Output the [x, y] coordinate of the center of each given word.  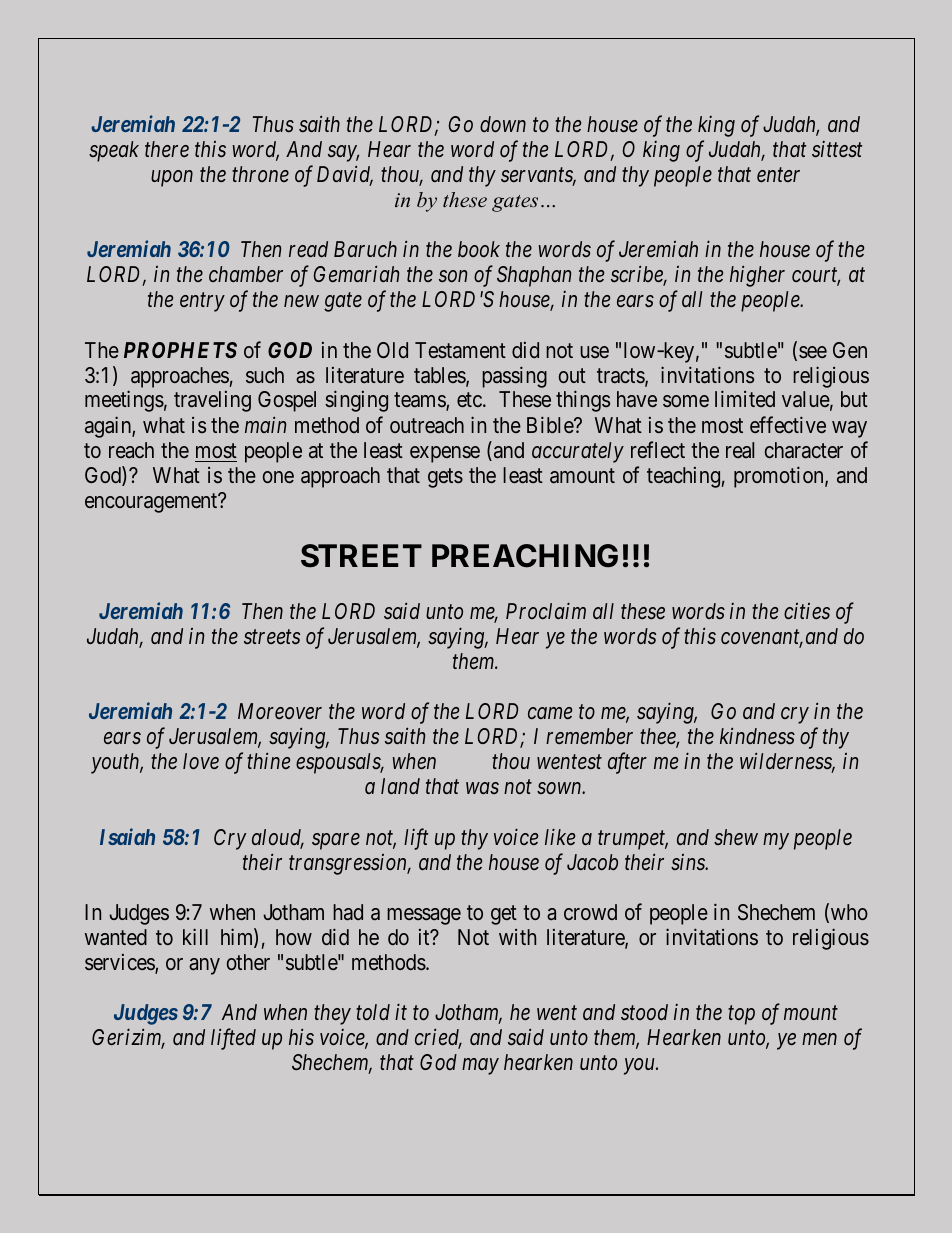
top [741, 1015]
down [503, 124]
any [204, 966]
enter [778, 175]
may [480, 1067]
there [167, 149]
